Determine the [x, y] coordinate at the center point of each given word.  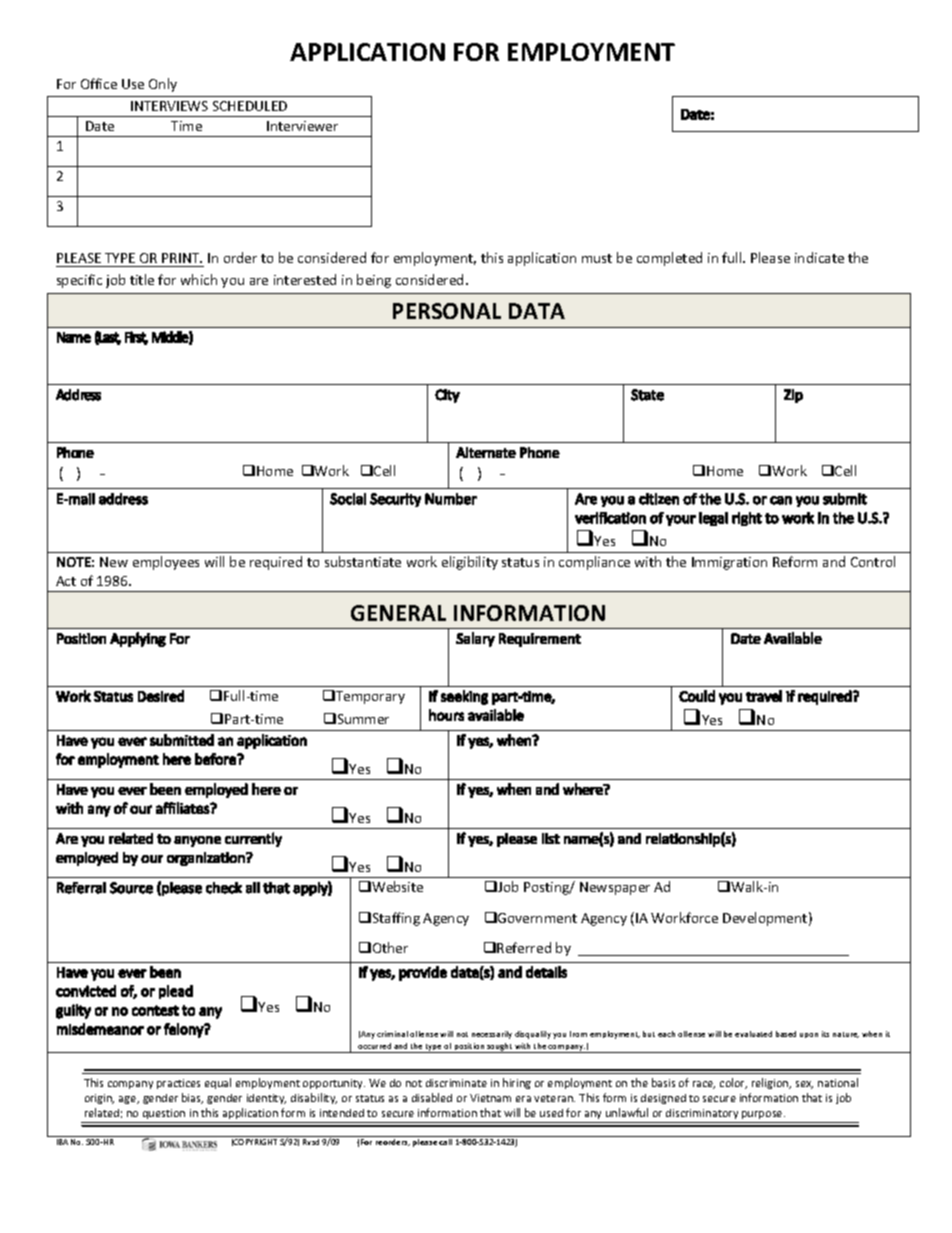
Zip [793, 396]
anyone [197, 841]
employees [166, 563]
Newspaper [615, 888]
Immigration [729, 563]
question [164, 1114]
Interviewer [302, 126]
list [551, 838]
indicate [819, 257]
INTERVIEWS [169, 106]
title [142, 279]
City [447, 396]
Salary [475, 639]
